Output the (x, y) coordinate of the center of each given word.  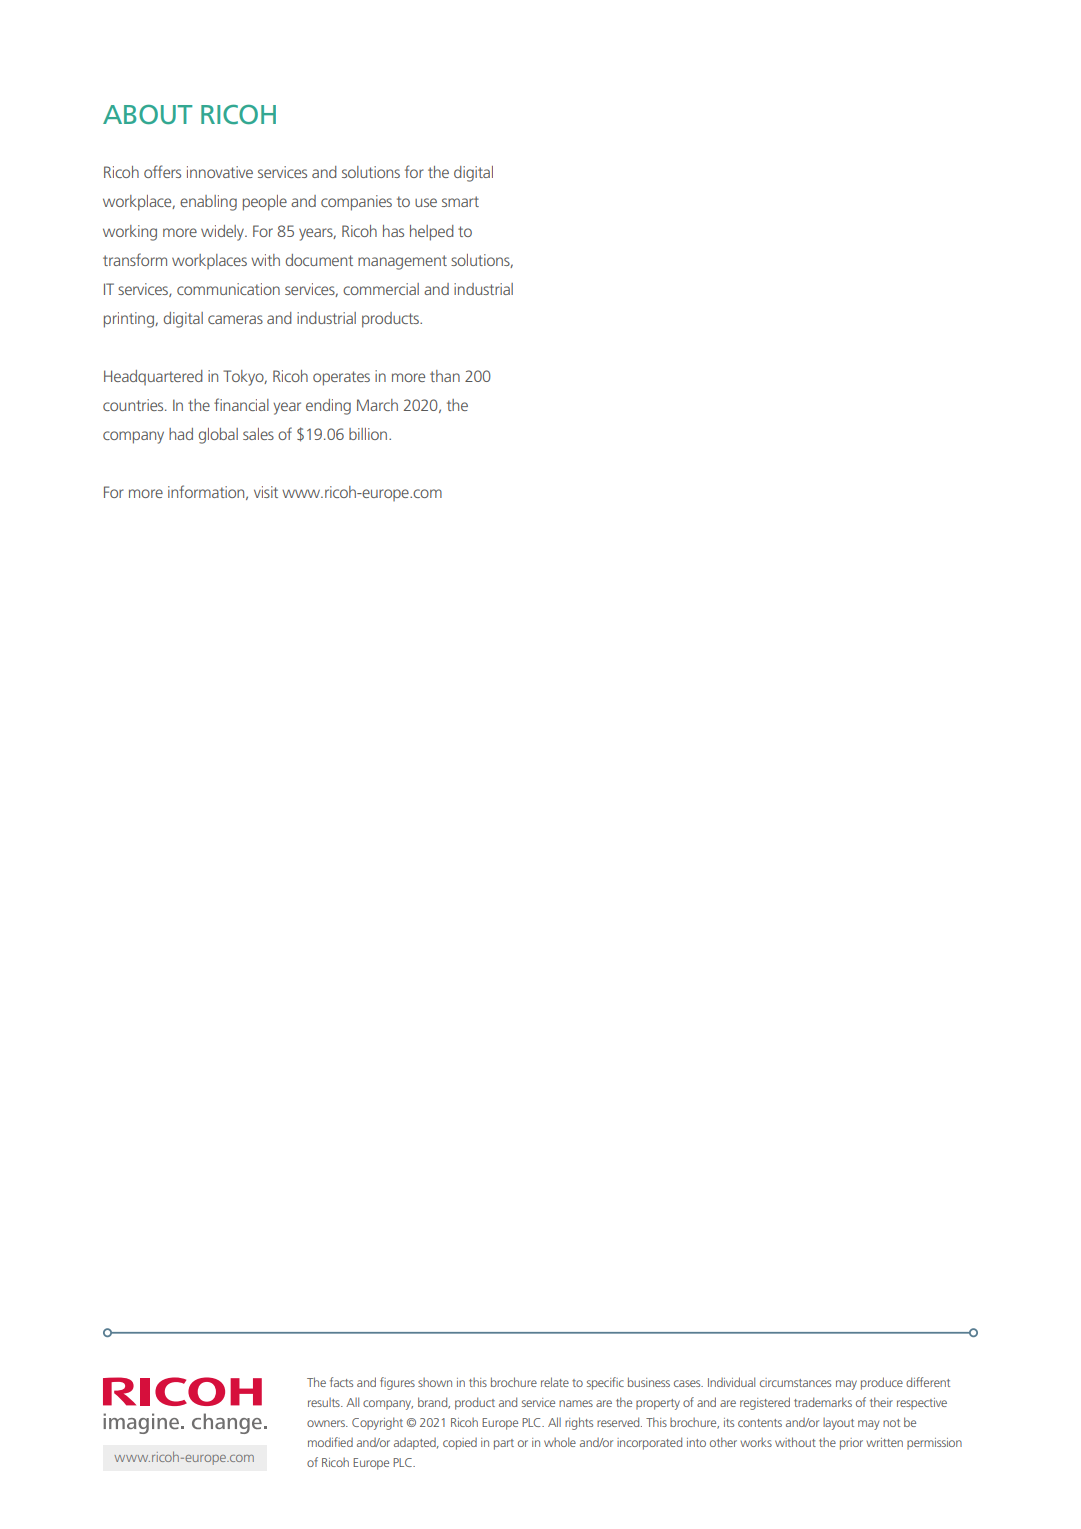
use (426, 202)
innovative (220, 172)
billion (369, 434)
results (325, 1402)
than (445, 376)
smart (460, 201)
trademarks (823, 1402)
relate (555, 1382)
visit (266, 492)
